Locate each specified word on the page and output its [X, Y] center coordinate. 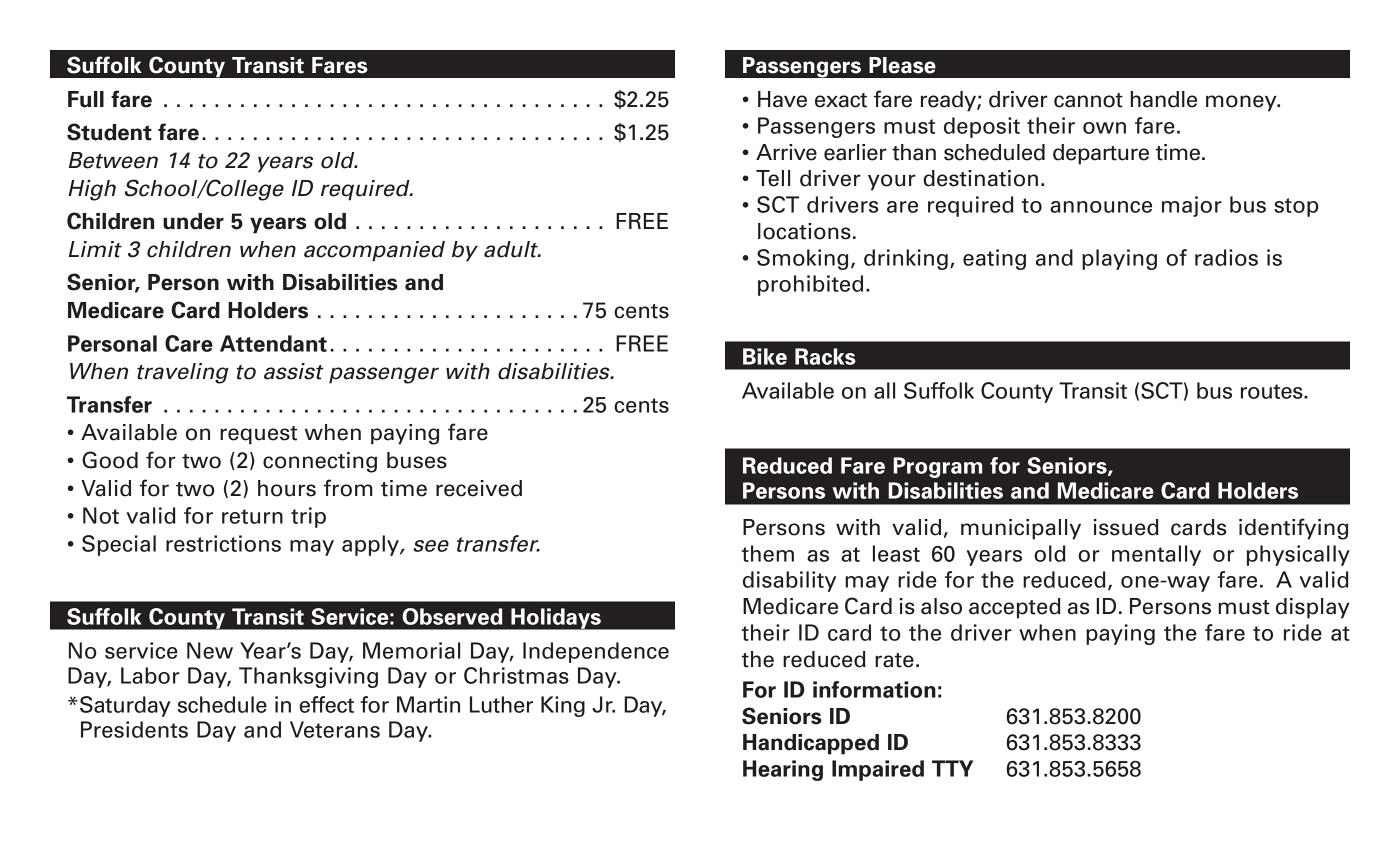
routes [1273, 391]
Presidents [134, 729]
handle [1164, 99]
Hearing [783, 770]
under [193, 221]
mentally [1156, 555]
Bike [765, 356]
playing [1119, 259]
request [258, 435]
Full [86, 99]
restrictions [223, 543]
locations [804, 231]
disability [789, 581]
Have [782, 99]
